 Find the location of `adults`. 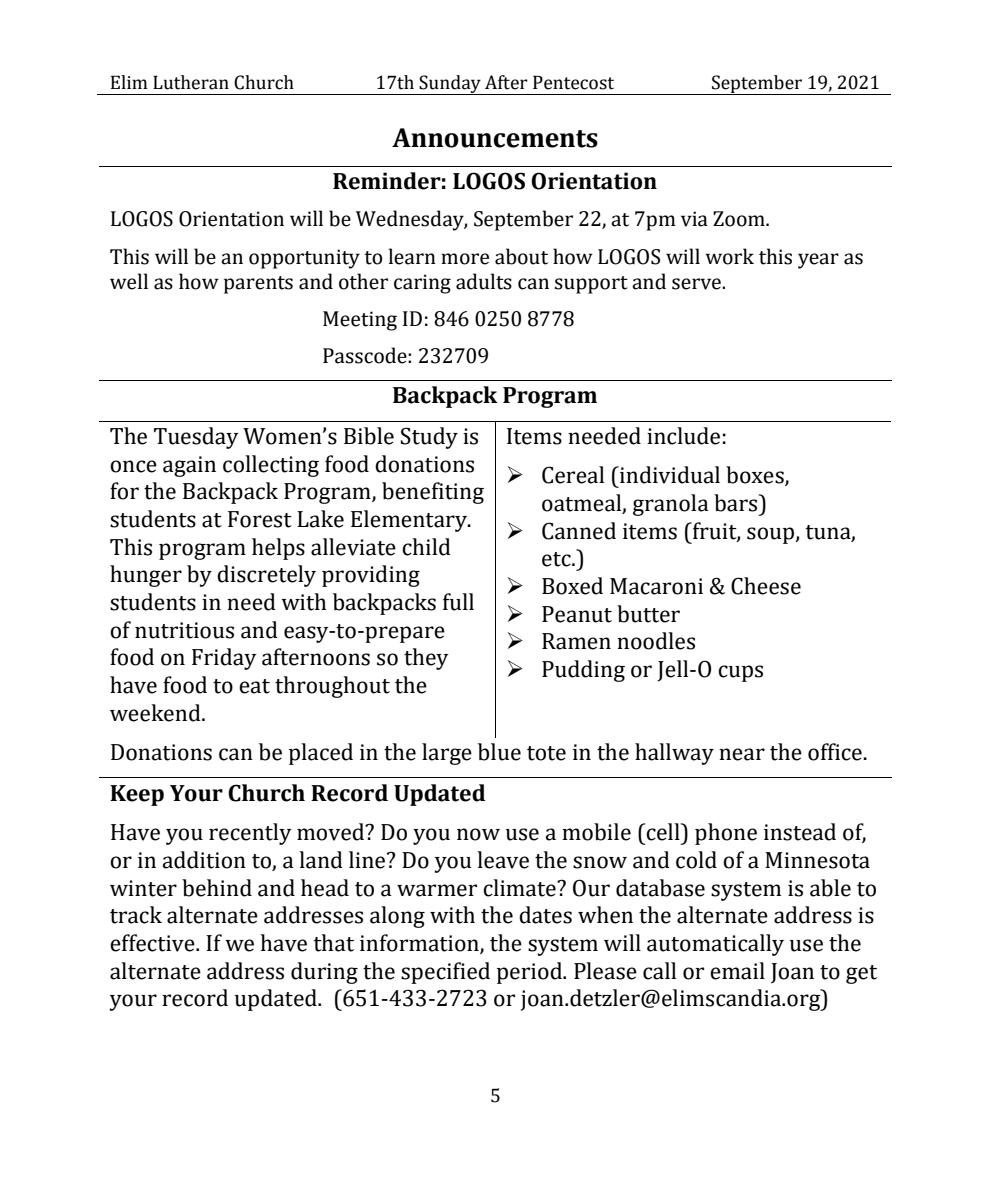

adults is located at coordinates (484, 281).
